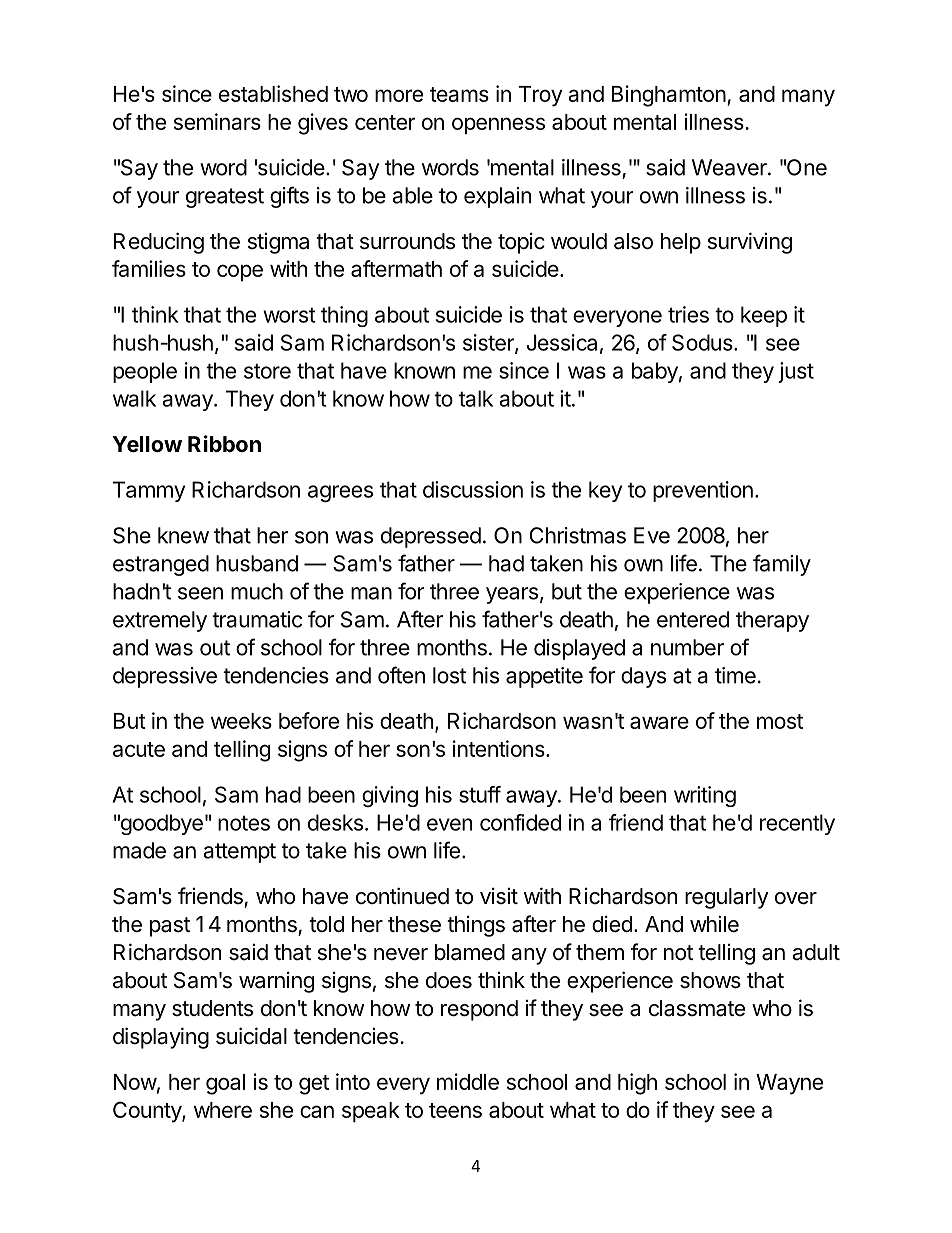  Describe the element at coordinates (241, 721) in the screenshot. I see `weeks` at that location.
